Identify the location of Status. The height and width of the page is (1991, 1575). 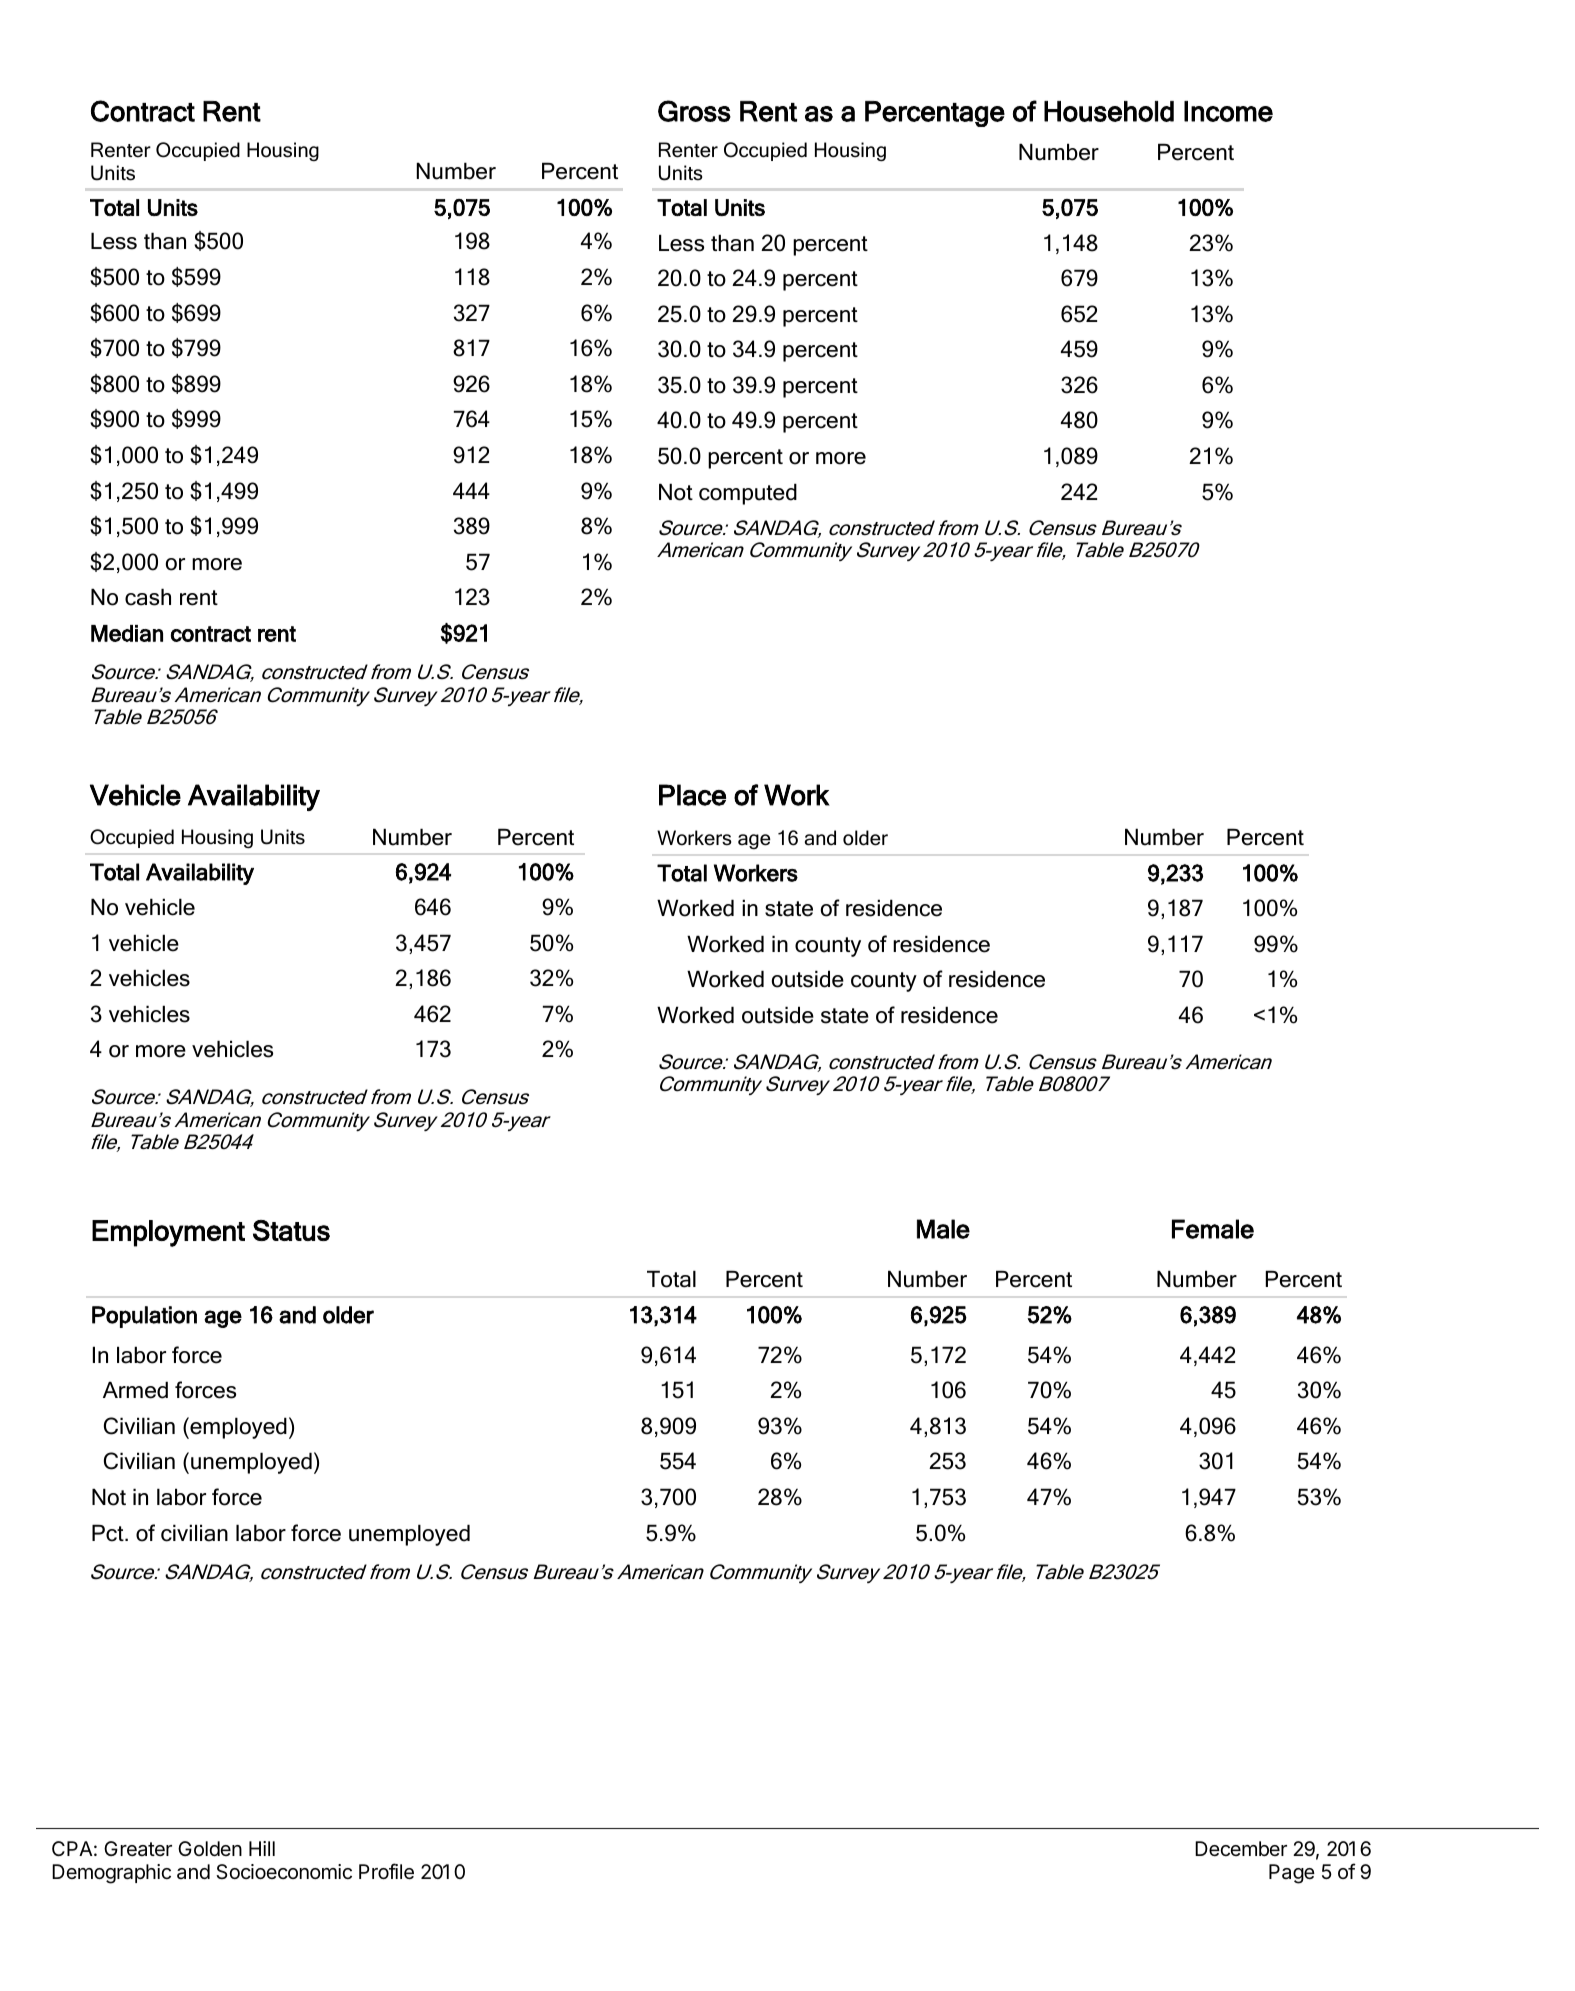
(291, 1230).
